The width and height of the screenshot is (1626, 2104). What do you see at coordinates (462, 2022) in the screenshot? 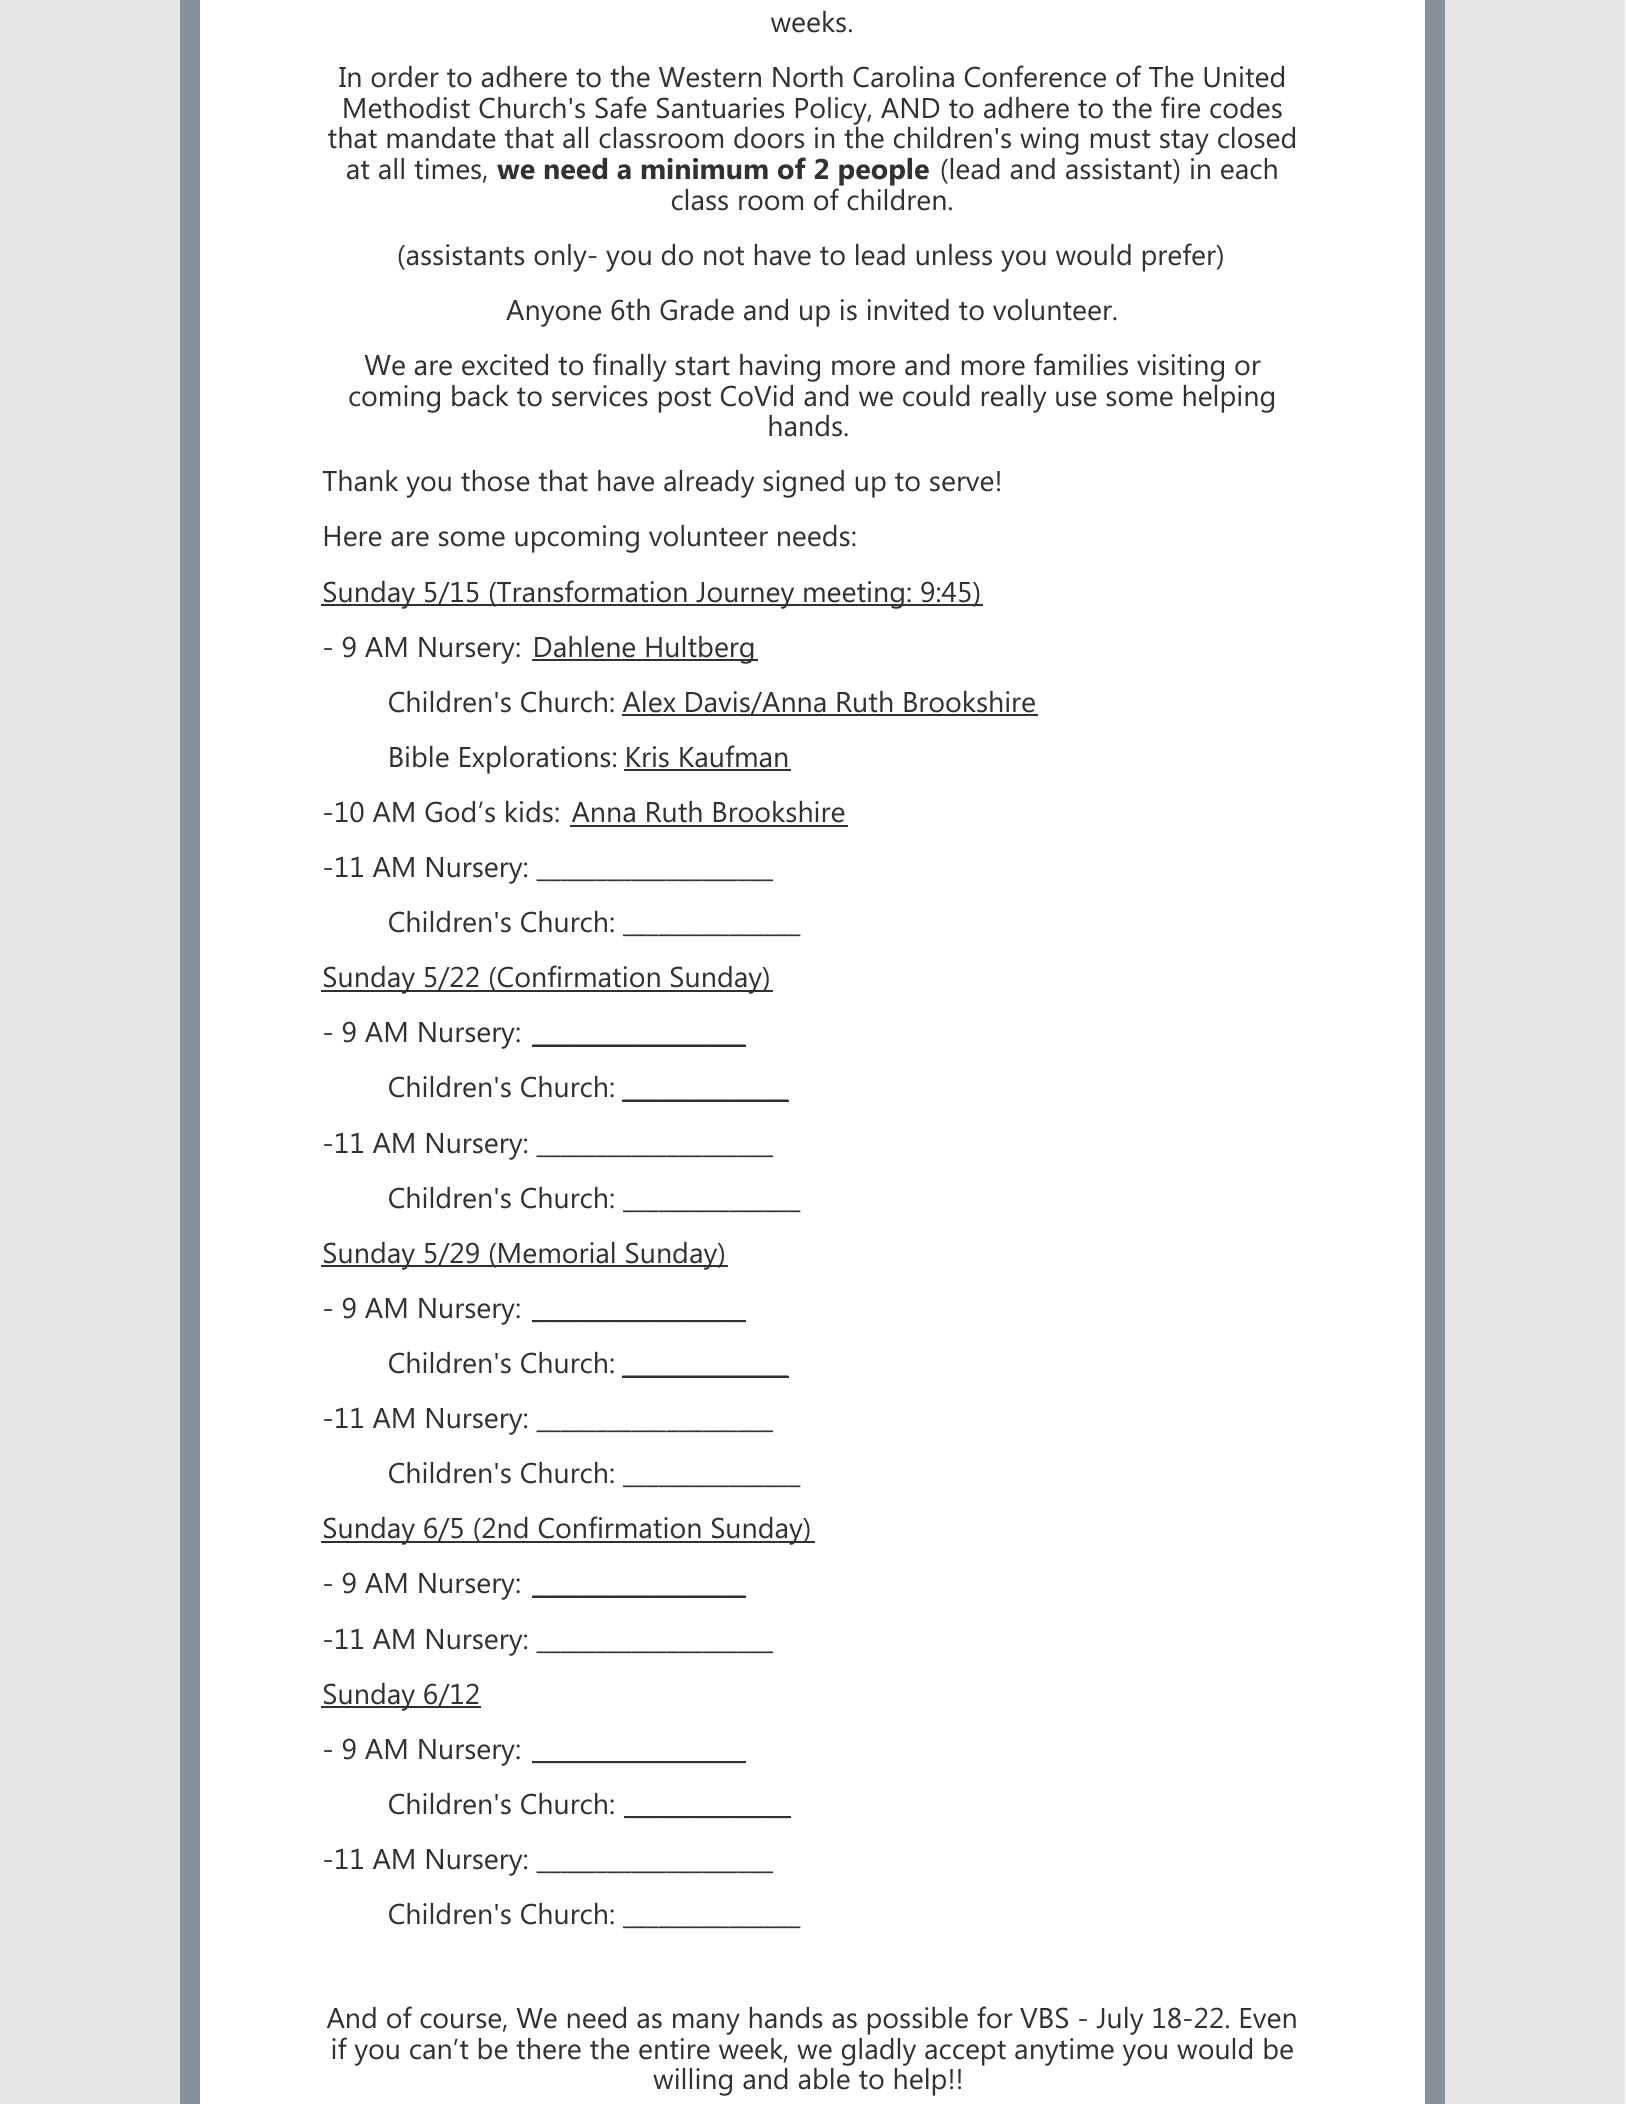
I see `course` at bounding box center [462, 2022].
